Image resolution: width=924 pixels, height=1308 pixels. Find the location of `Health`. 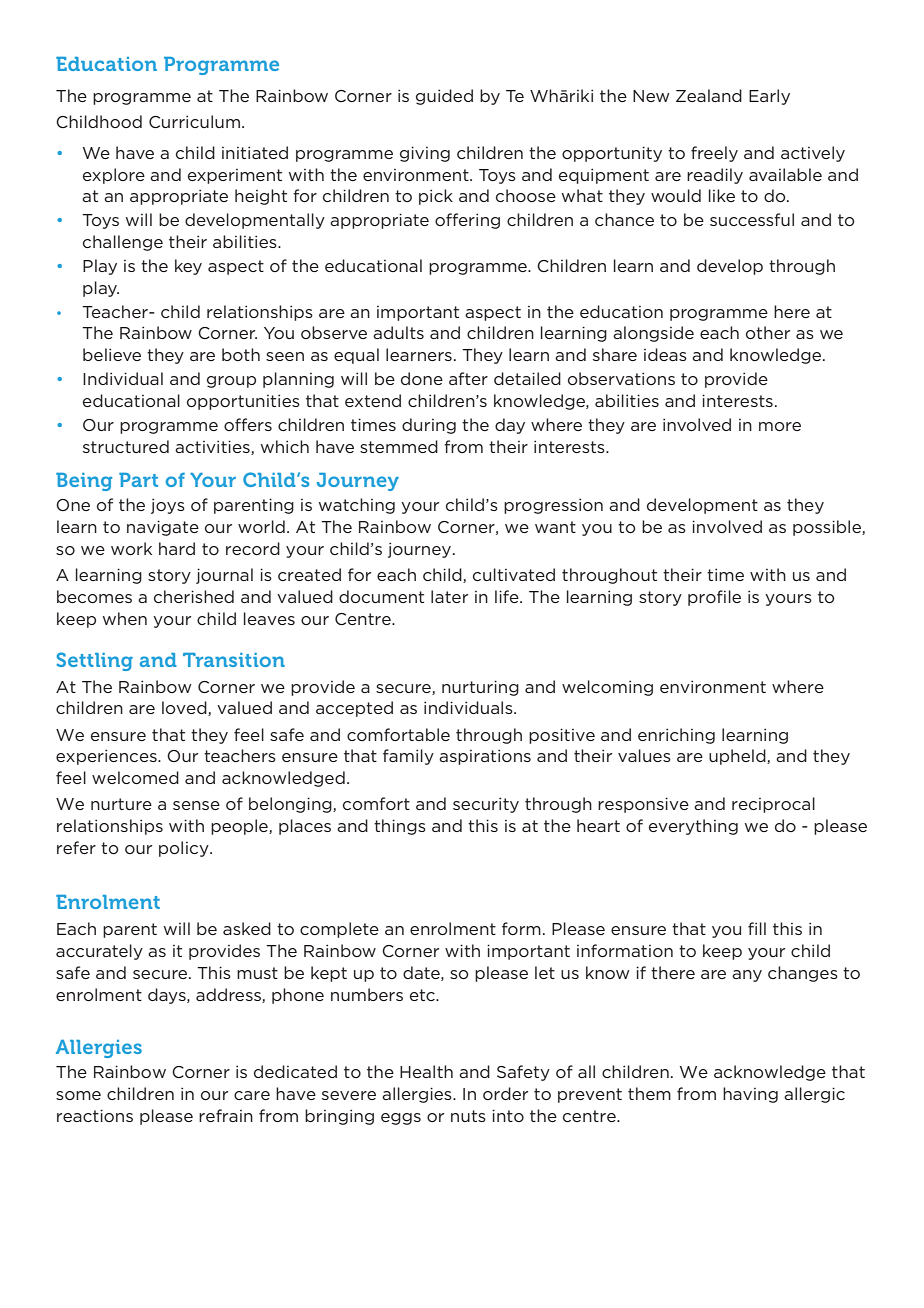

Health is located at coordinates (426, 1071).
